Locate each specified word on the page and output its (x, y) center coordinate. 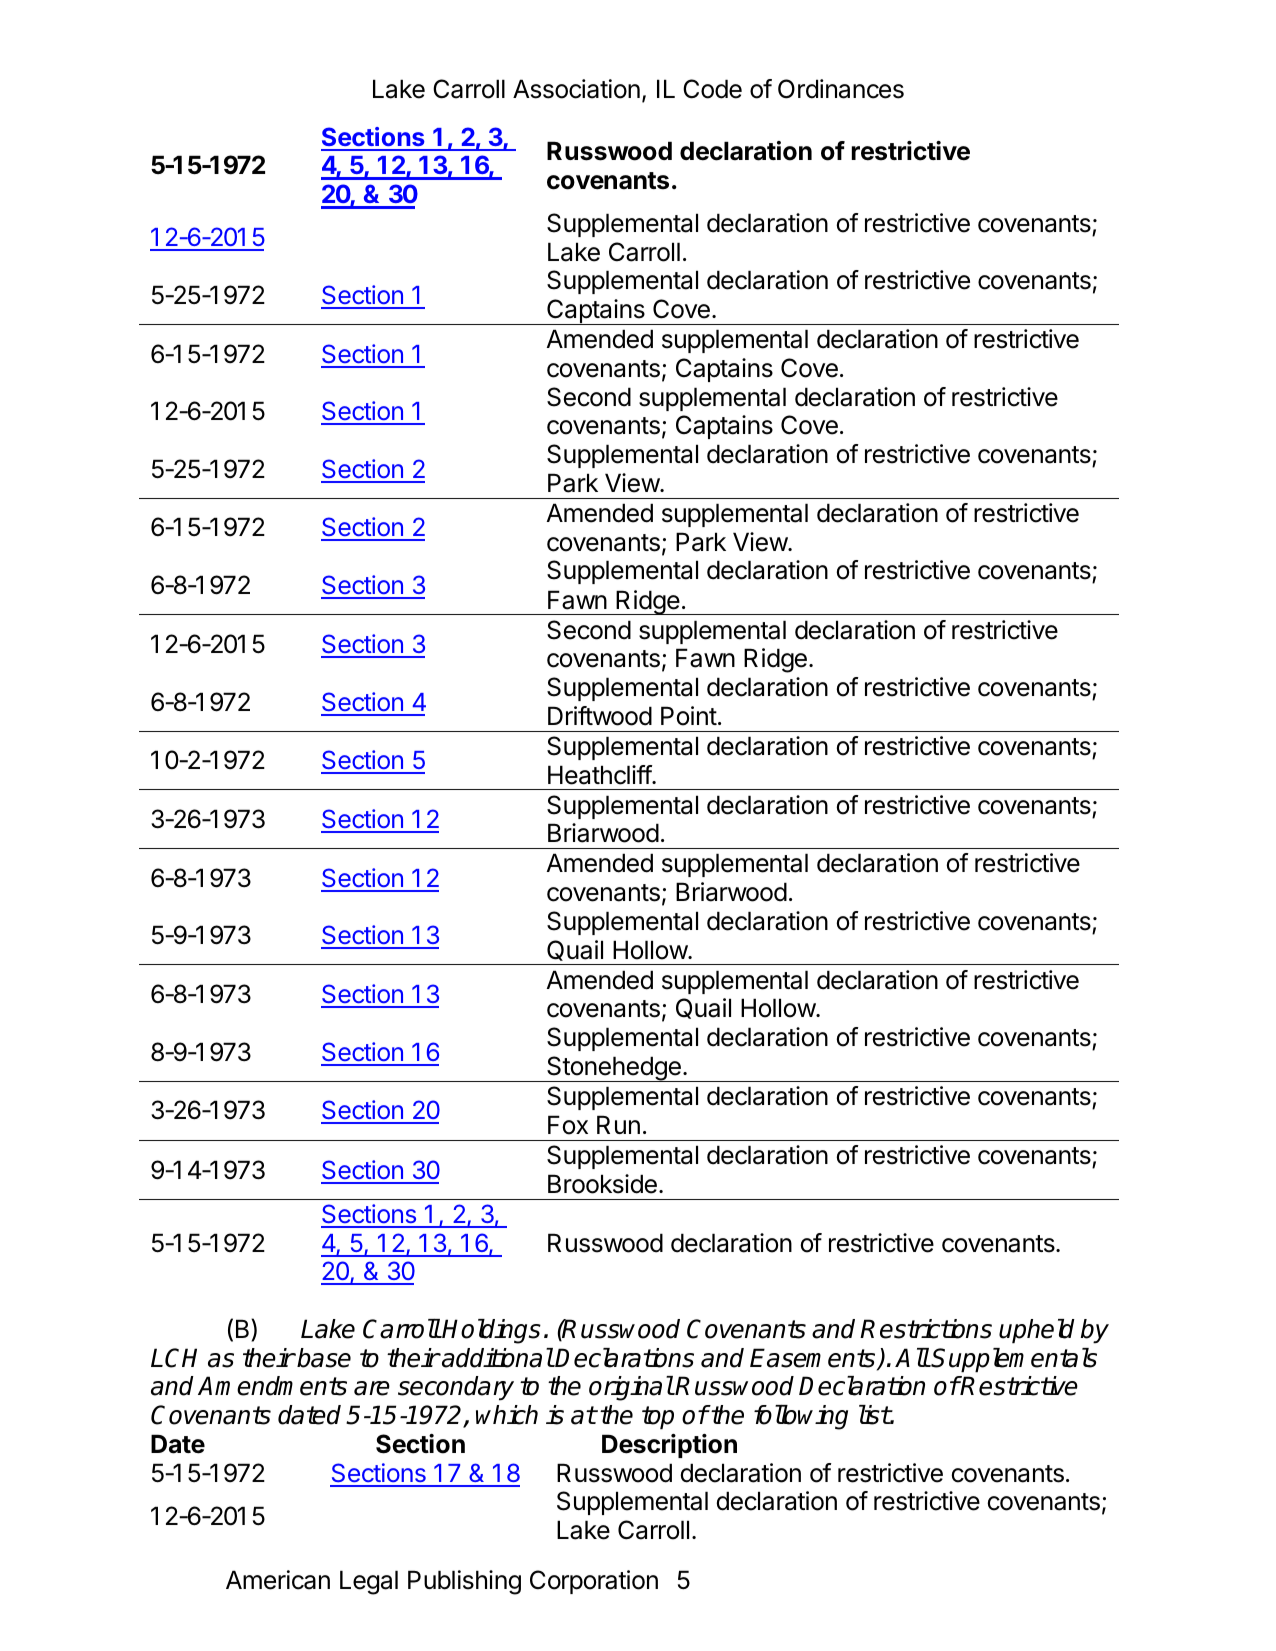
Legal (369, 1582)
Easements (814, 1359)
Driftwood (600, 716)
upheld (1037, 1331)
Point (689, 716)
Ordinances (841, 89)
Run (618, 1124)
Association (576, 89)
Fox (568, 1125)
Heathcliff (600, 775)
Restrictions (926, 1329)
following (801, 1417)
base (324, 1358)
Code (712, 89)
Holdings (491, 1331)
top (658, 1418)
